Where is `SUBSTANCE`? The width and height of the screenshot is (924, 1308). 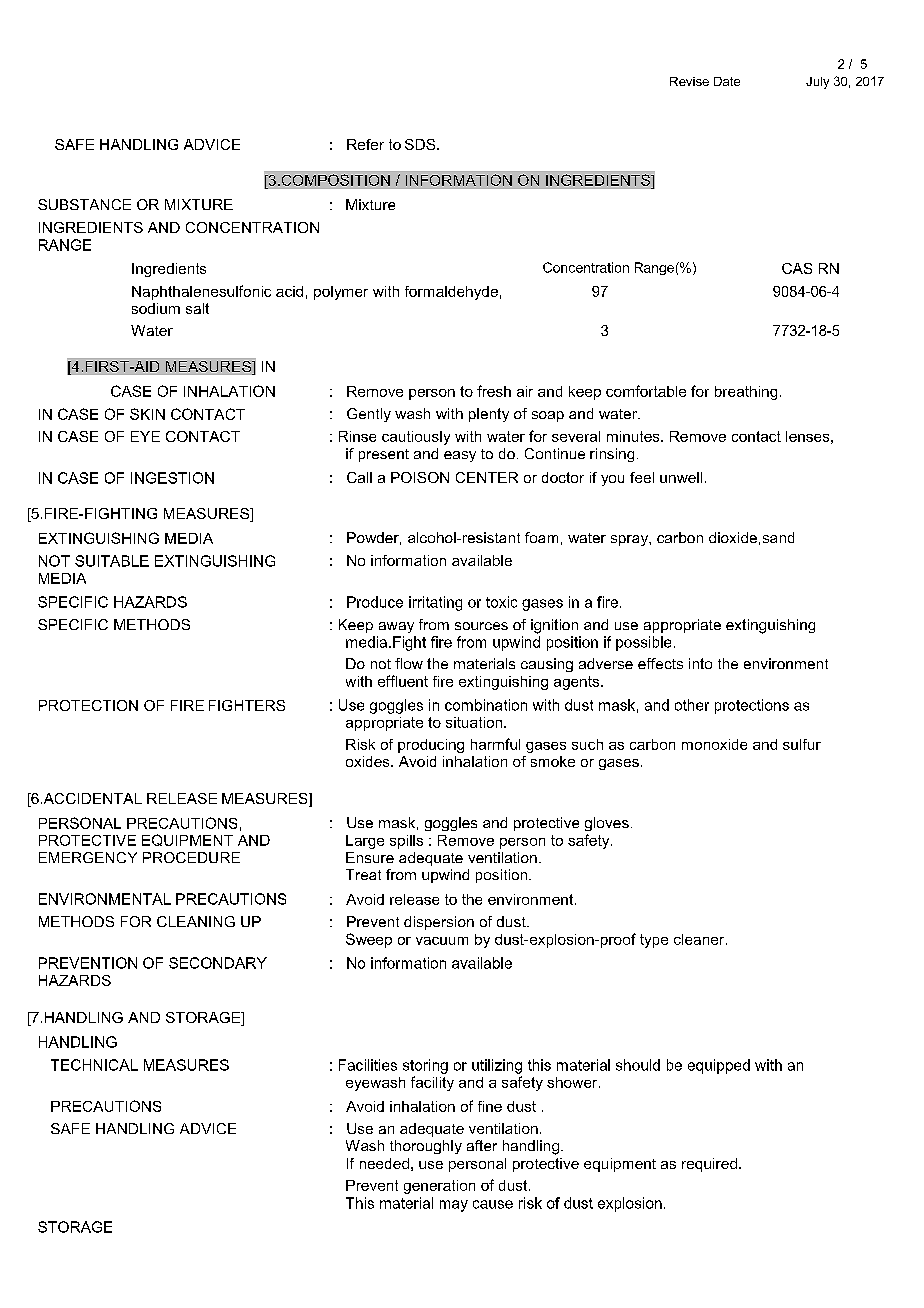
SUBSTANCE is located at coordinates (84, 204).
